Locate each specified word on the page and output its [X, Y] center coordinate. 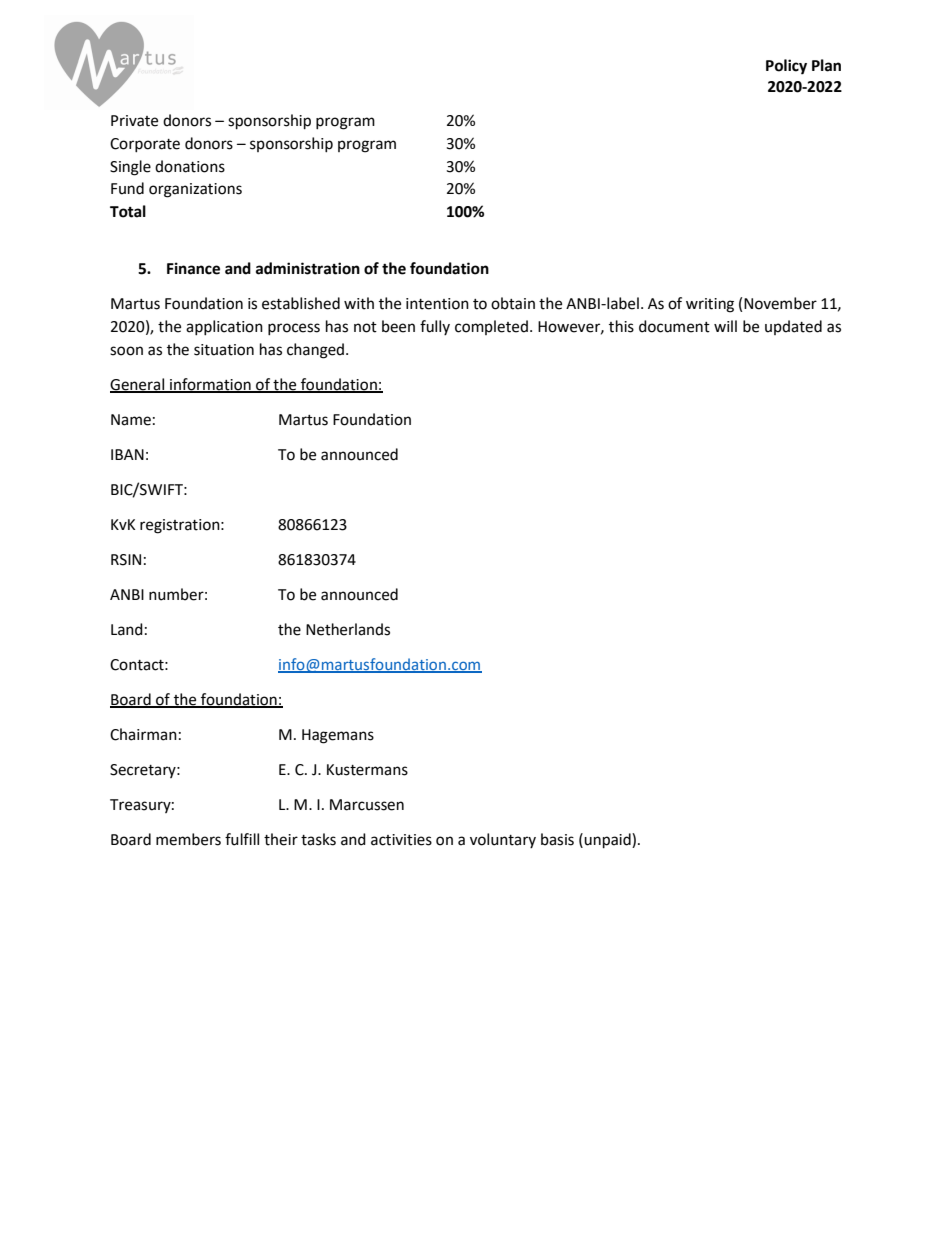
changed [317, 351]
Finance [193, 268]
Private [134, 121]
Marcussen [367, 805]
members [188, 839]
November [780, 303]
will [725, 326]
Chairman [143, 734]
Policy [786, 67]
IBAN [127, 454]
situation [224, 350]
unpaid [608, 841]
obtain [513, 303]
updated [793, 327]
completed [491, 327]
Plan [826, 65]
